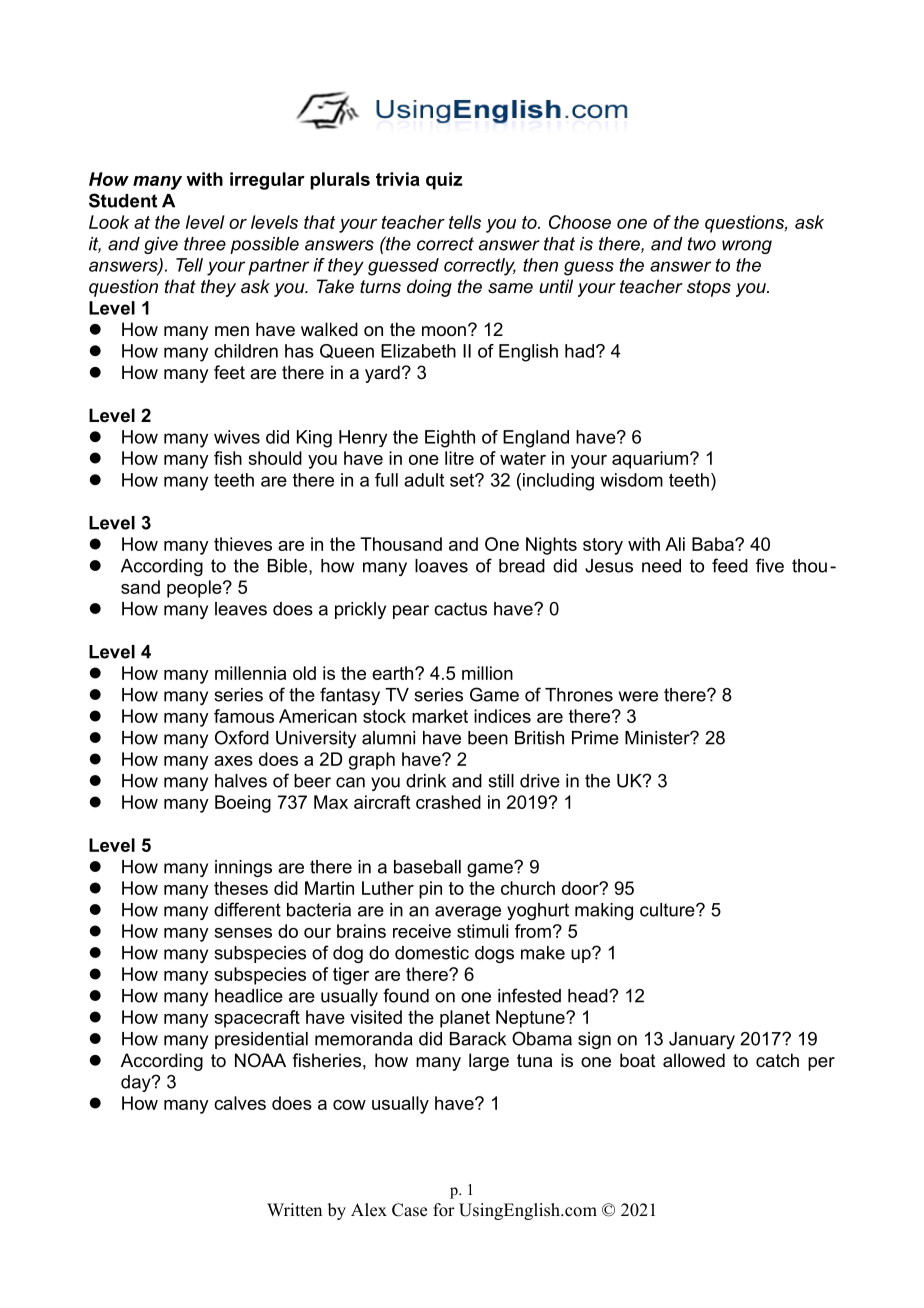  What do you see at coordinates (294, 1210) in the screenshot?
I see `Written` at bounding box center [294, 1210].
